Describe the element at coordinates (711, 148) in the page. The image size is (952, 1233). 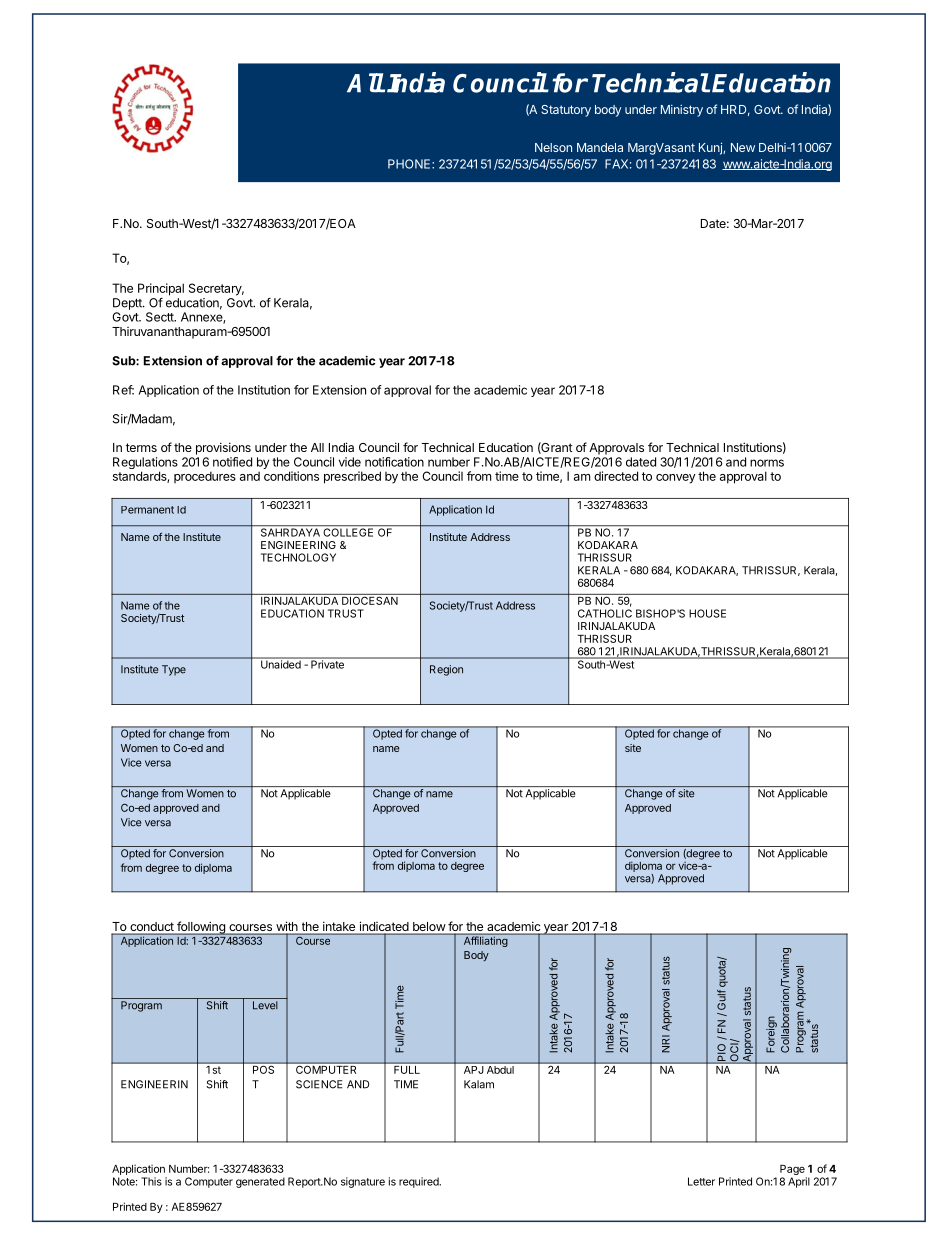
I see `Kunj` at that location.
